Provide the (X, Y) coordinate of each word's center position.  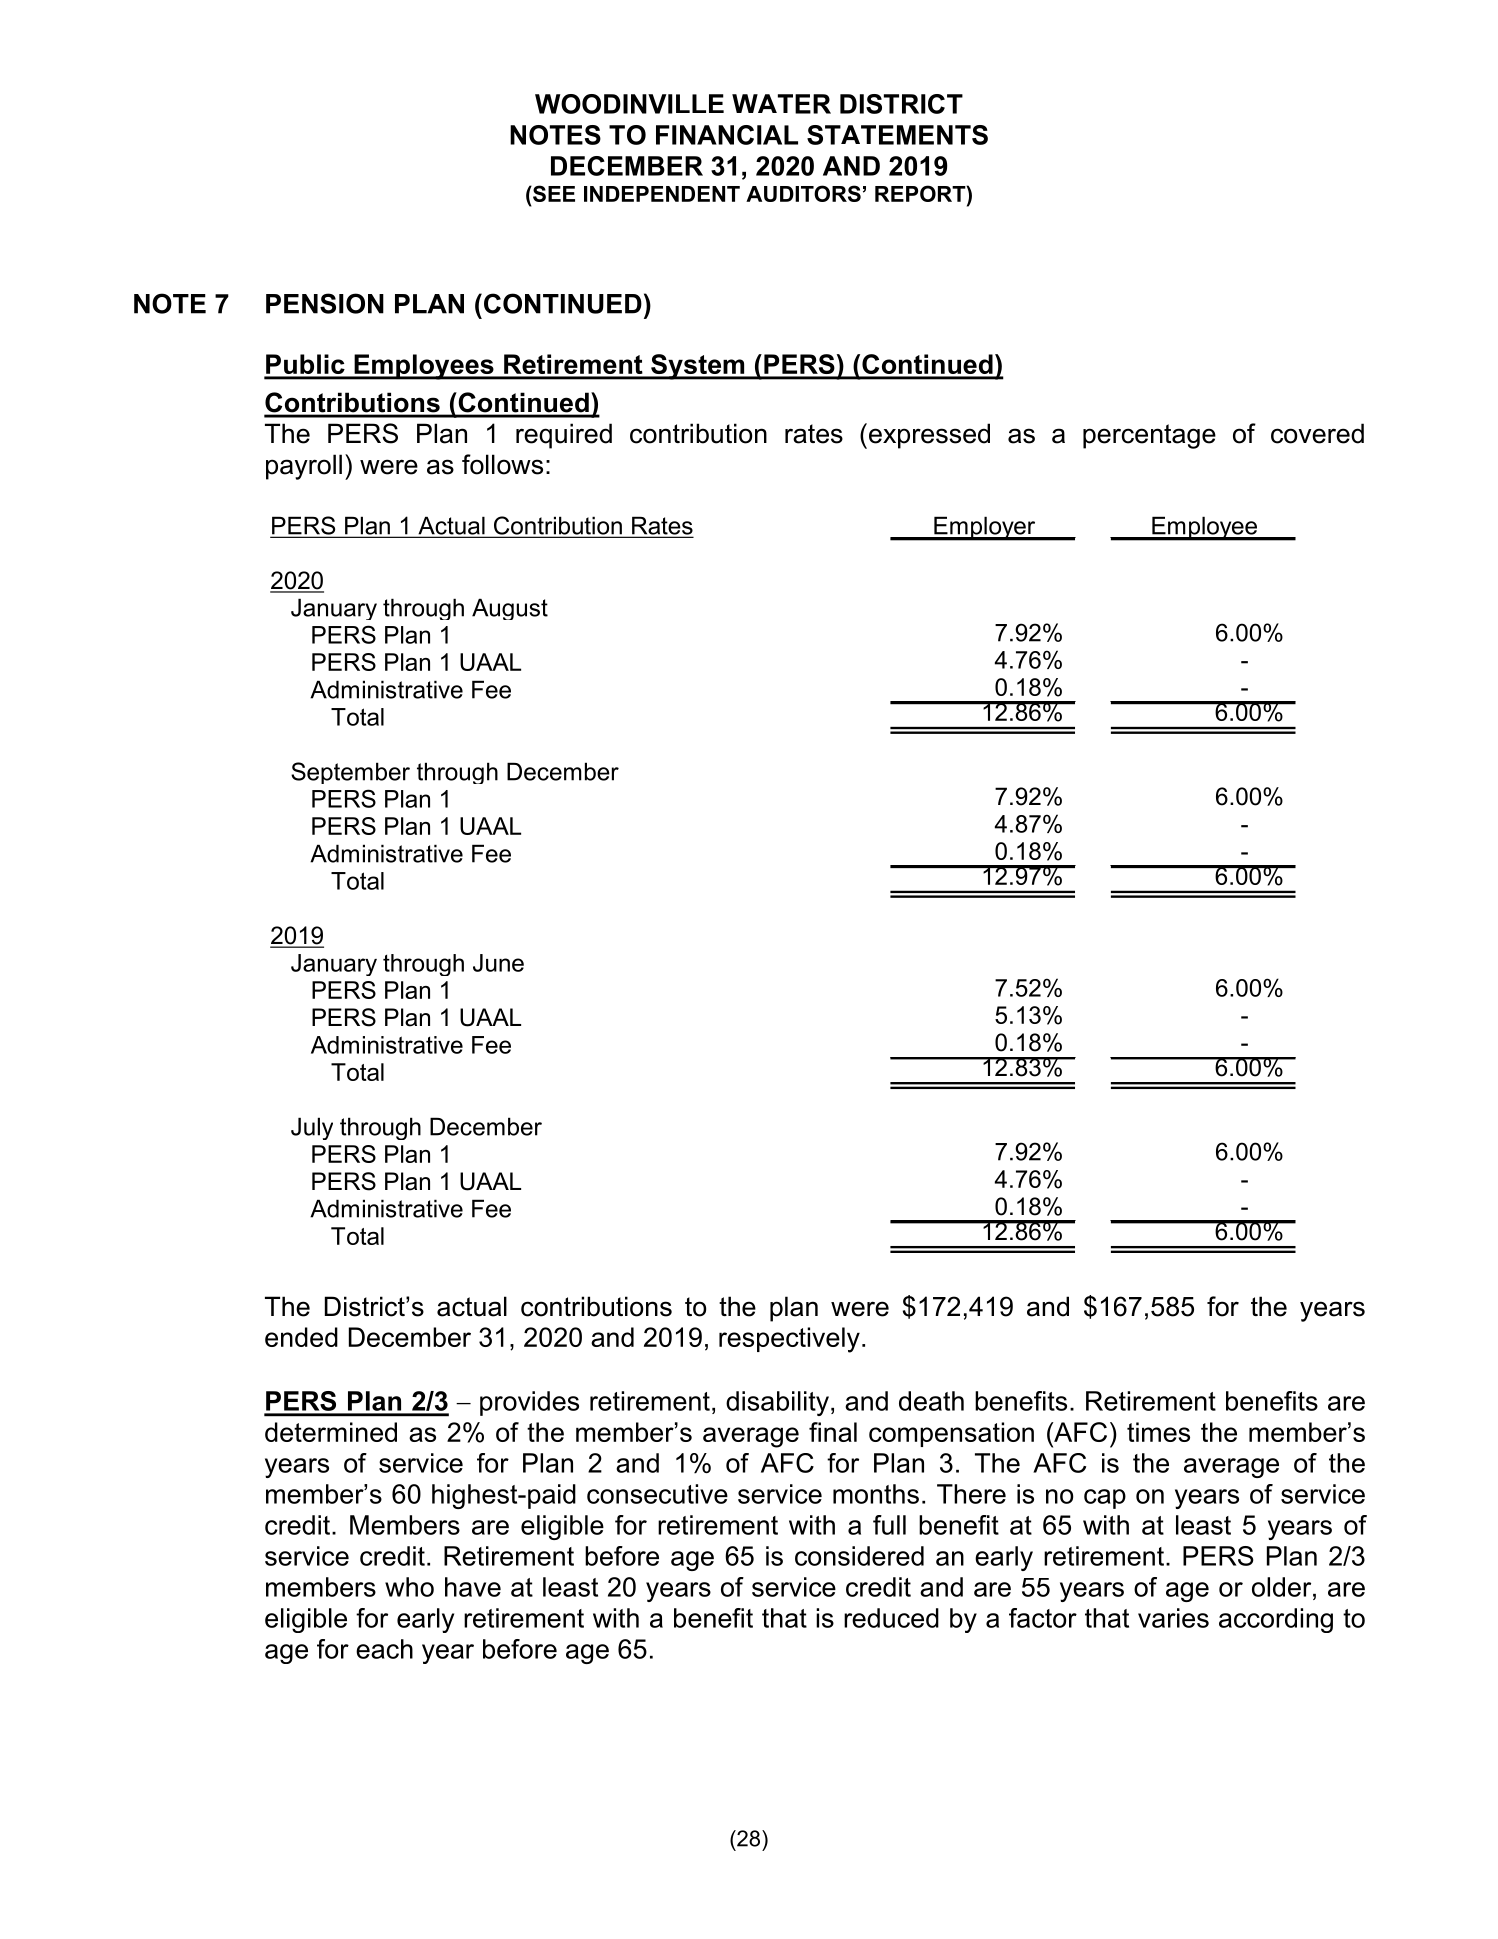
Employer (985, 528)
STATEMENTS (897, 135)
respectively (789, 1340)
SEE (553, 193)
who (409, 1587)
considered (859, 1556)
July (312, 1128)
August (510, 609)
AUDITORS (803, 193)
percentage (1149, 436)
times (1158, 1432)
